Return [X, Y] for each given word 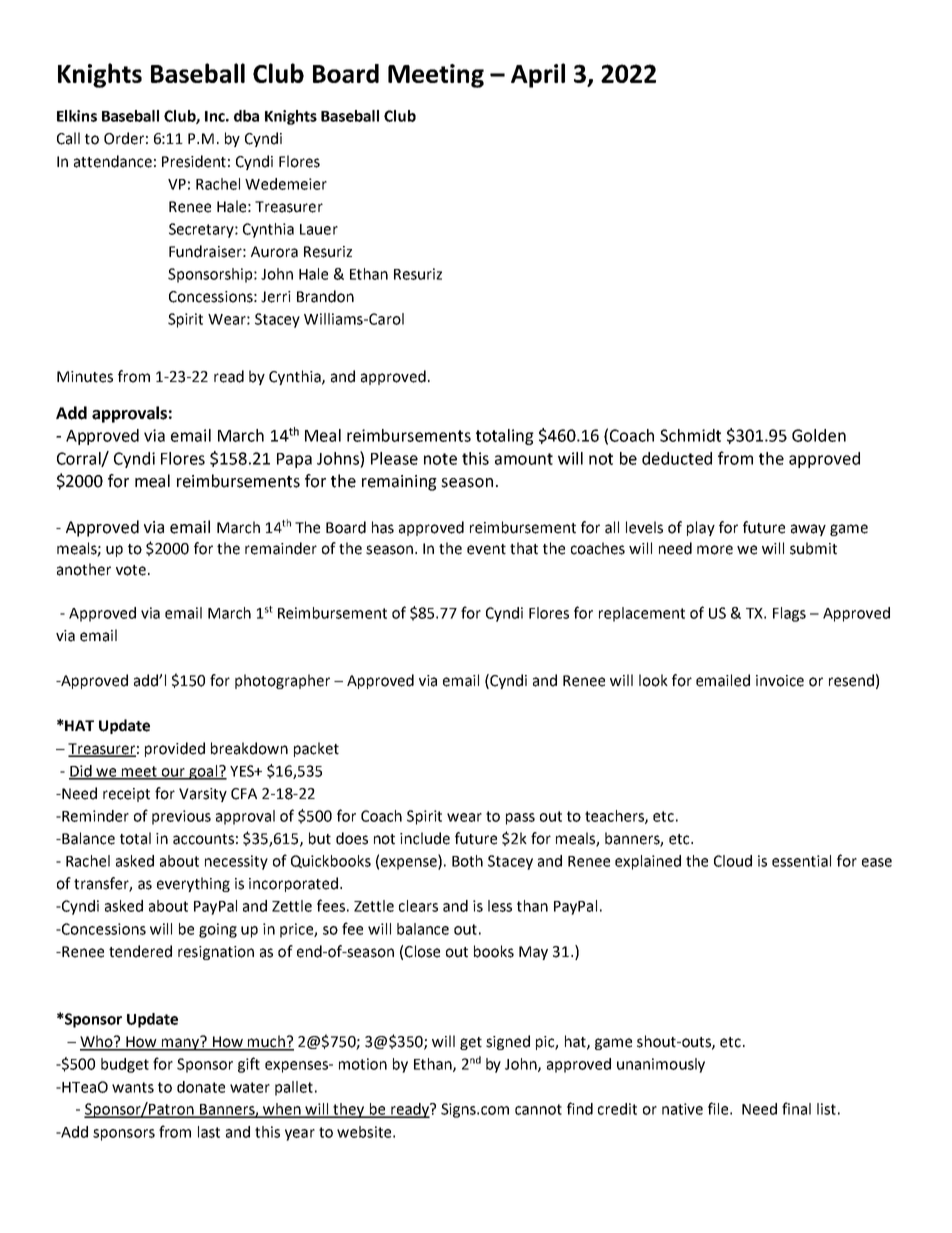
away [808, 530]
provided [175, 749]
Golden [819, 435]
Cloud [733, 861]
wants [133, 1087]
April [538, 75]
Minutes [85, 377]
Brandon [325, 296]
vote [131, 570]
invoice [780, 681]
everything [193, 884]
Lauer [319, 229]
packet [316, 749]
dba [246, 116]
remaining [399, 483]
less [500, 906]
